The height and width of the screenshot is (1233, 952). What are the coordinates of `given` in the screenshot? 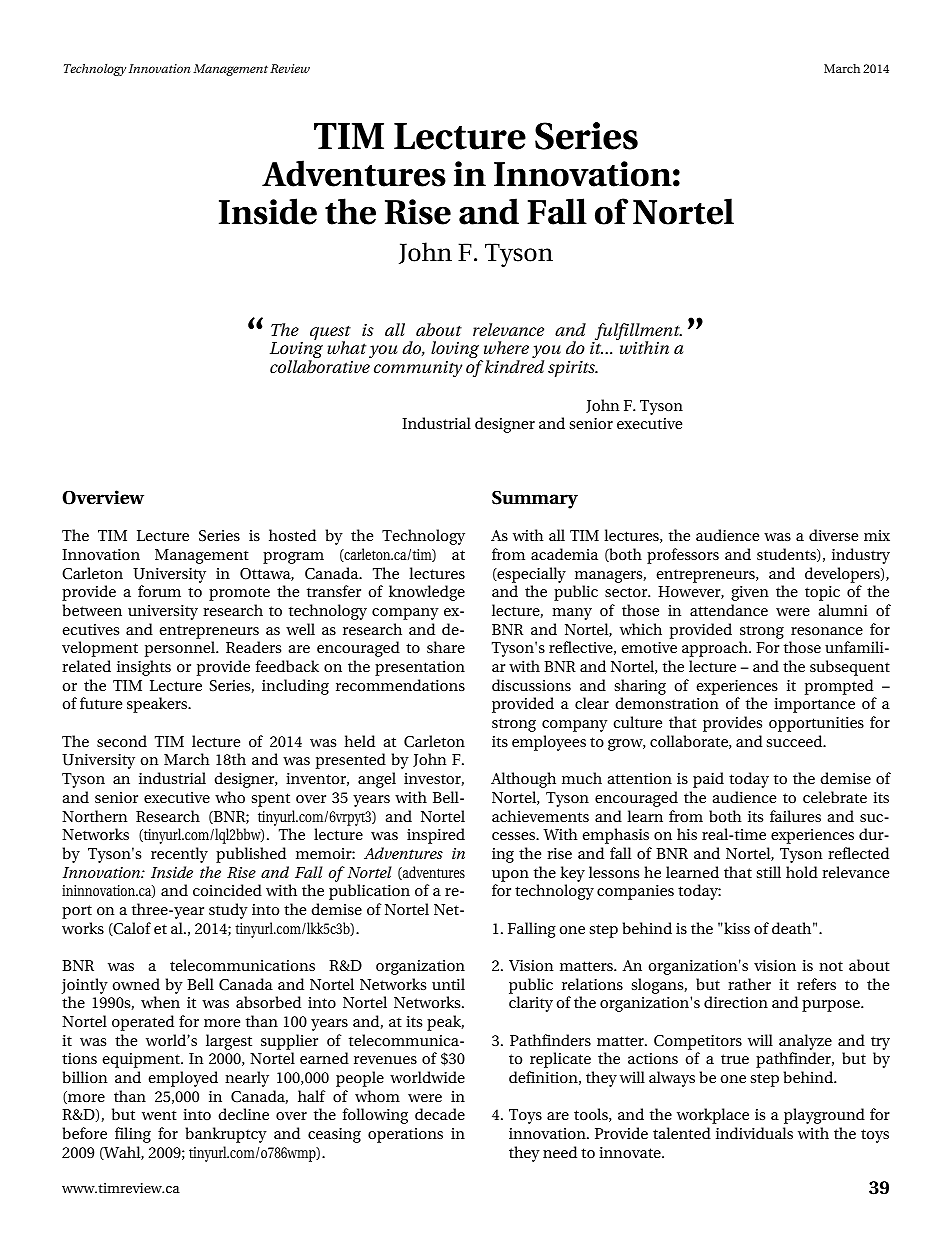 It's located at (750, 593).
